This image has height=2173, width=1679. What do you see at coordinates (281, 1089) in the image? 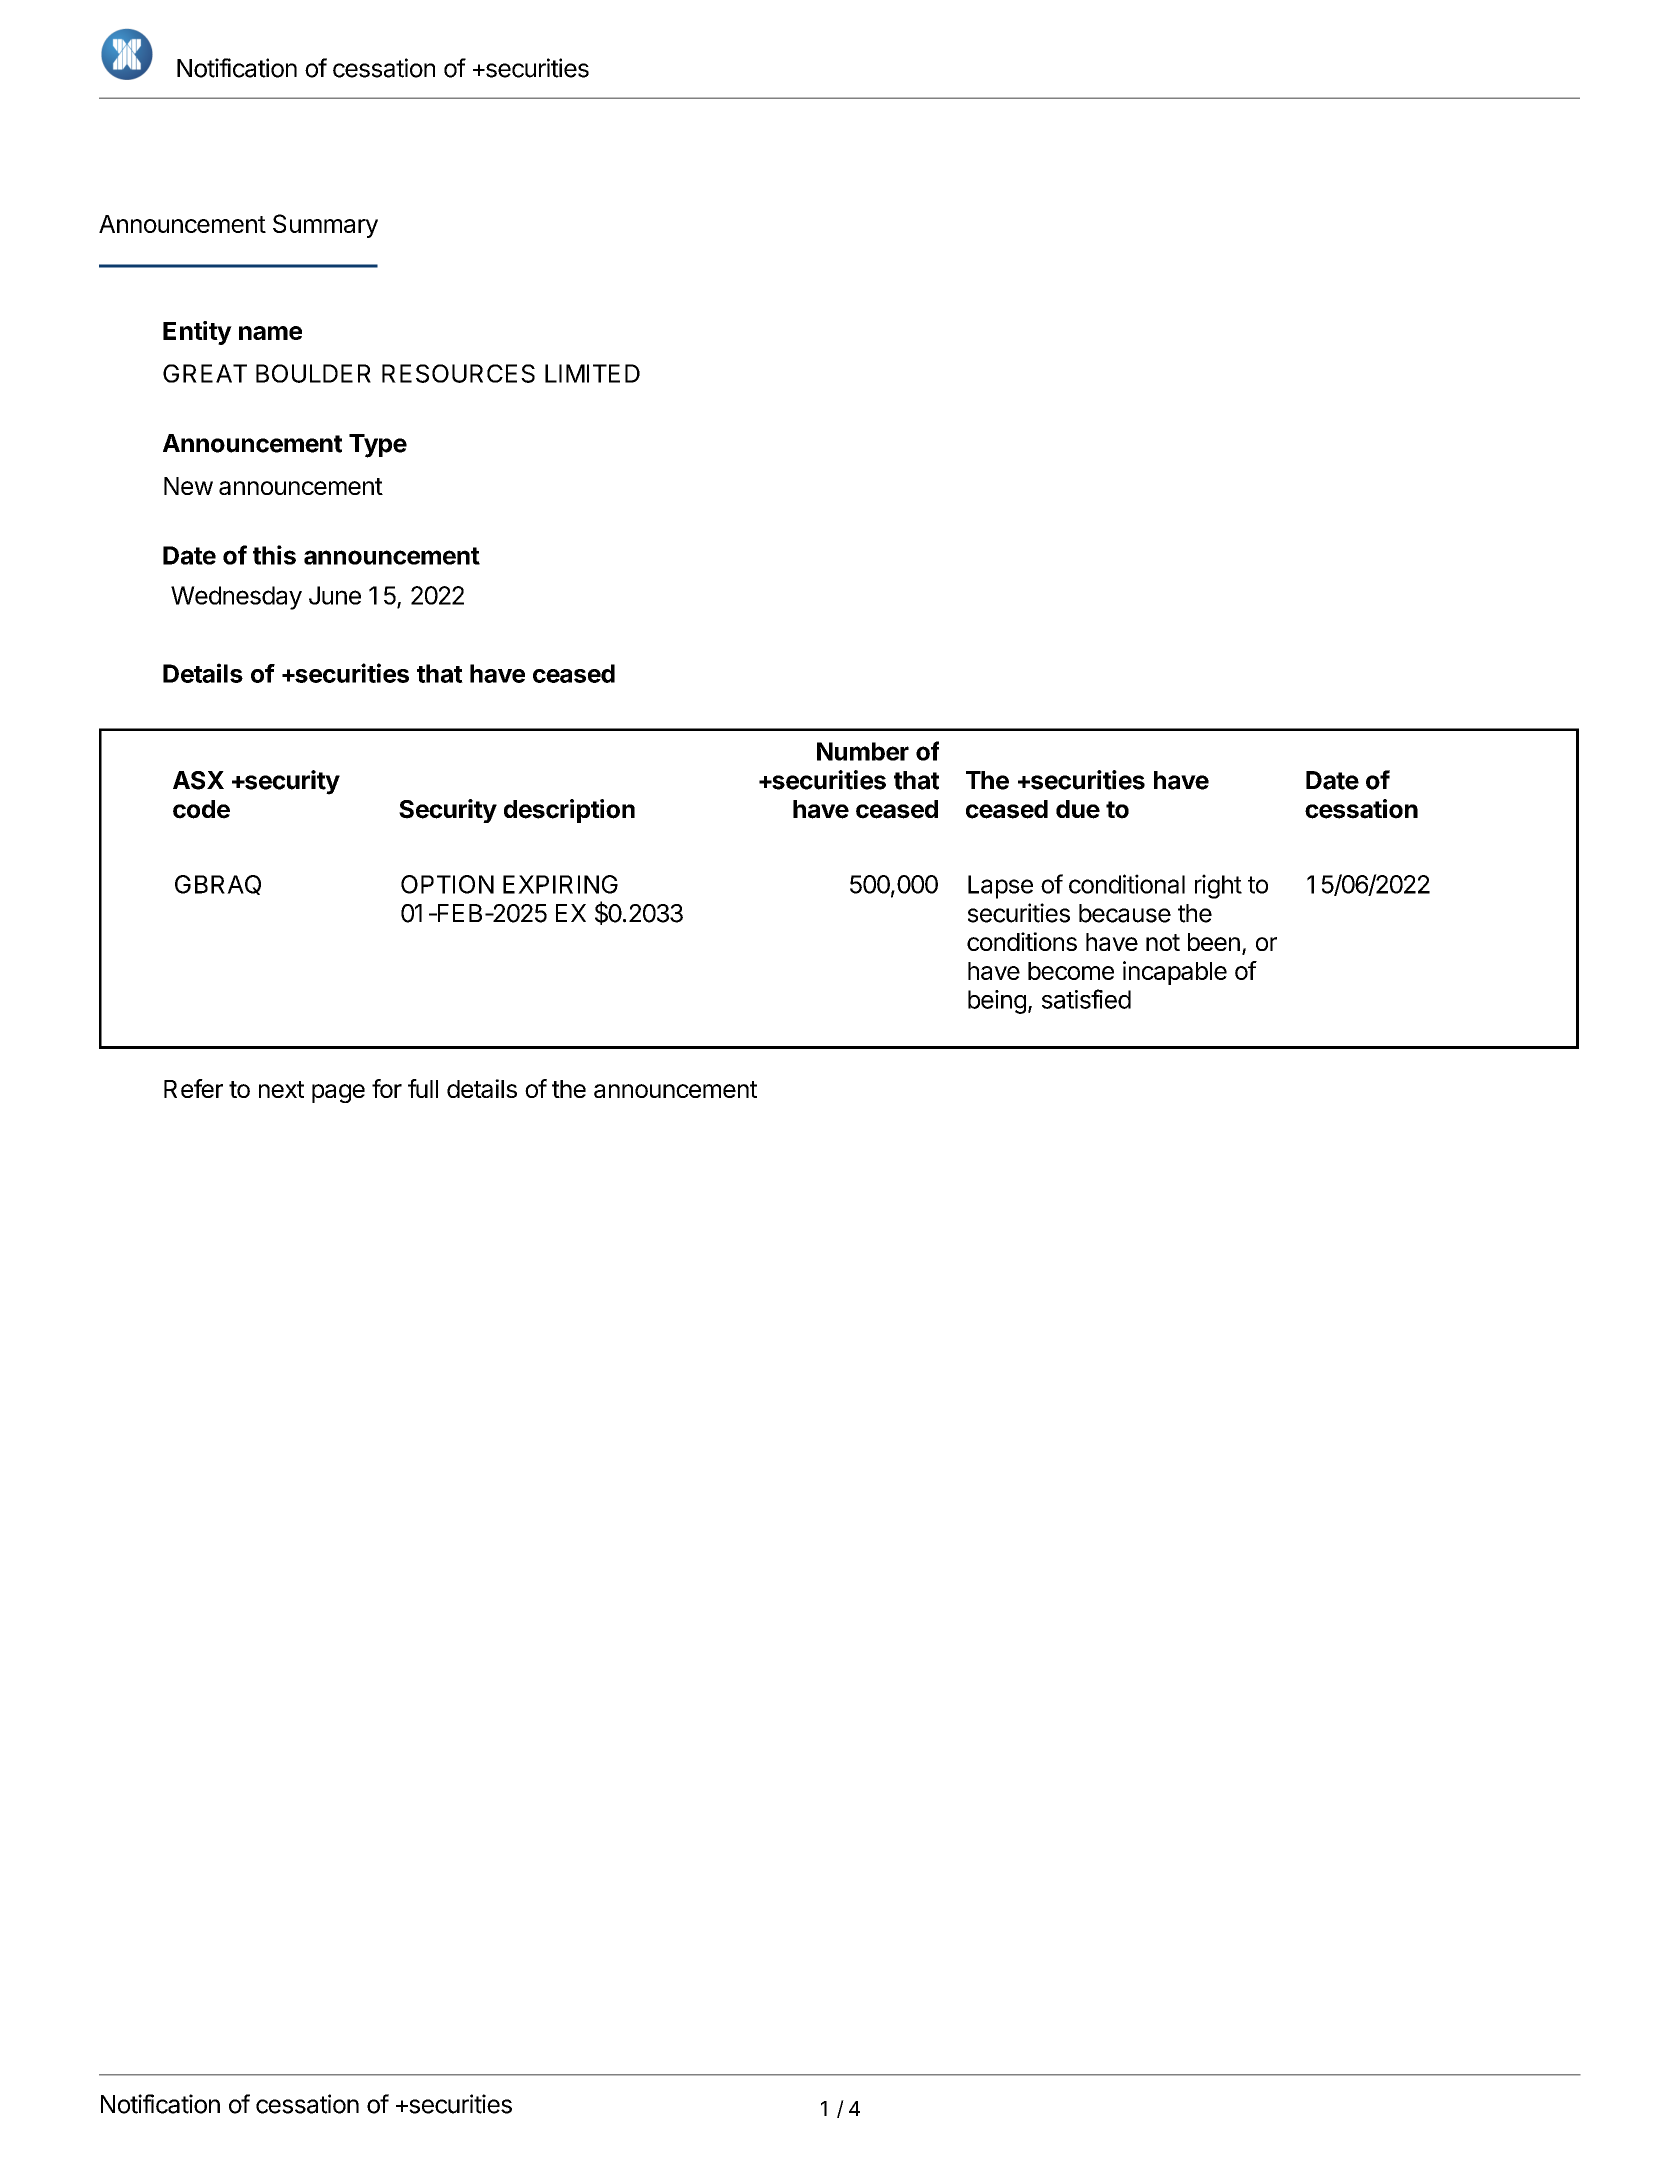
I see `next` at bounding box center [281, 1089].
